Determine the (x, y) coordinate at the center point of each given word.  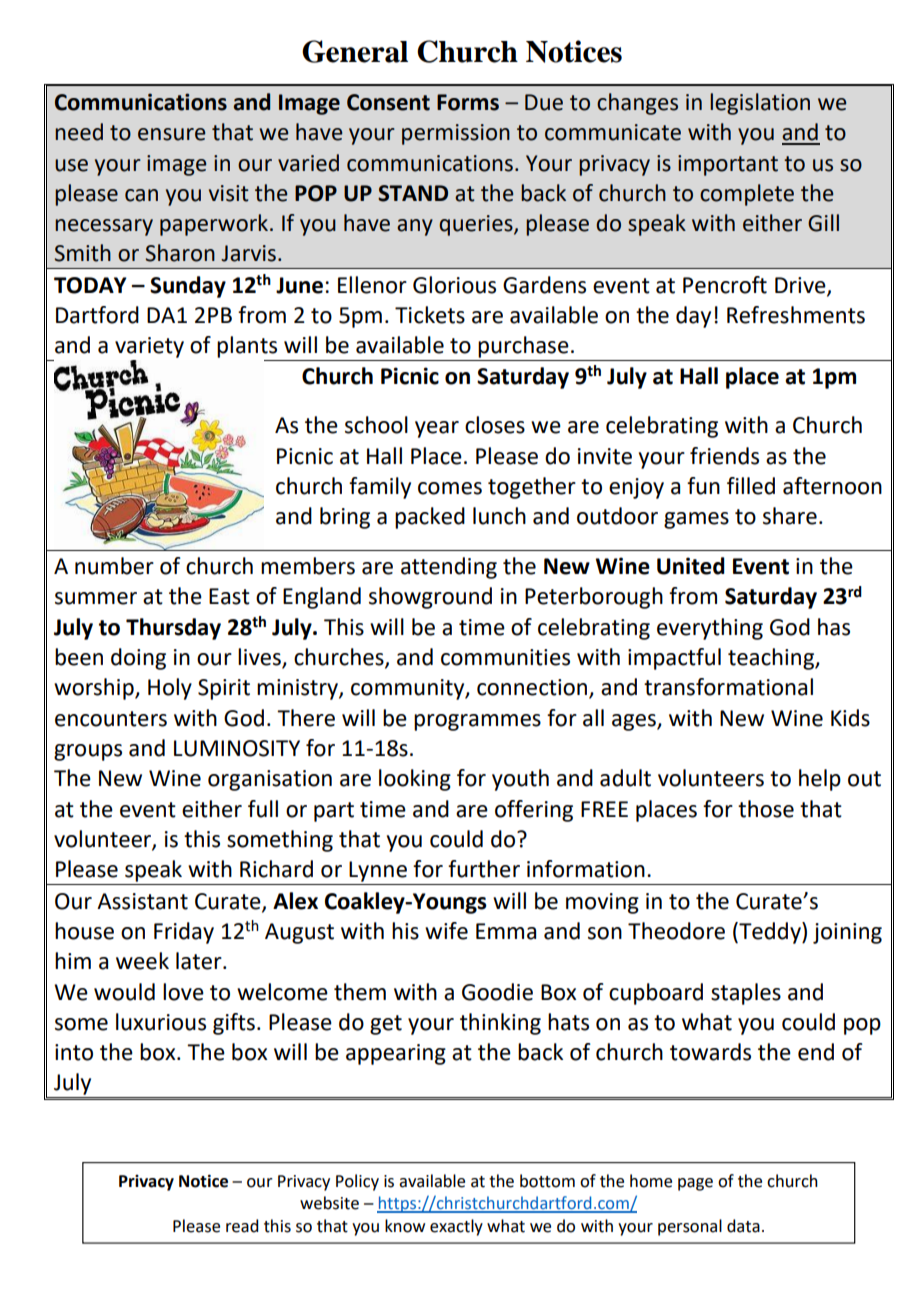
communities (505, 657)
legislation (760, 104)
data (743, 1226)
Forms (468, 102)
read (242, 1226)
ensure (172, 134)
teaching (772, 659)
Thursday (173, 629)
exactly (456, 1227)
